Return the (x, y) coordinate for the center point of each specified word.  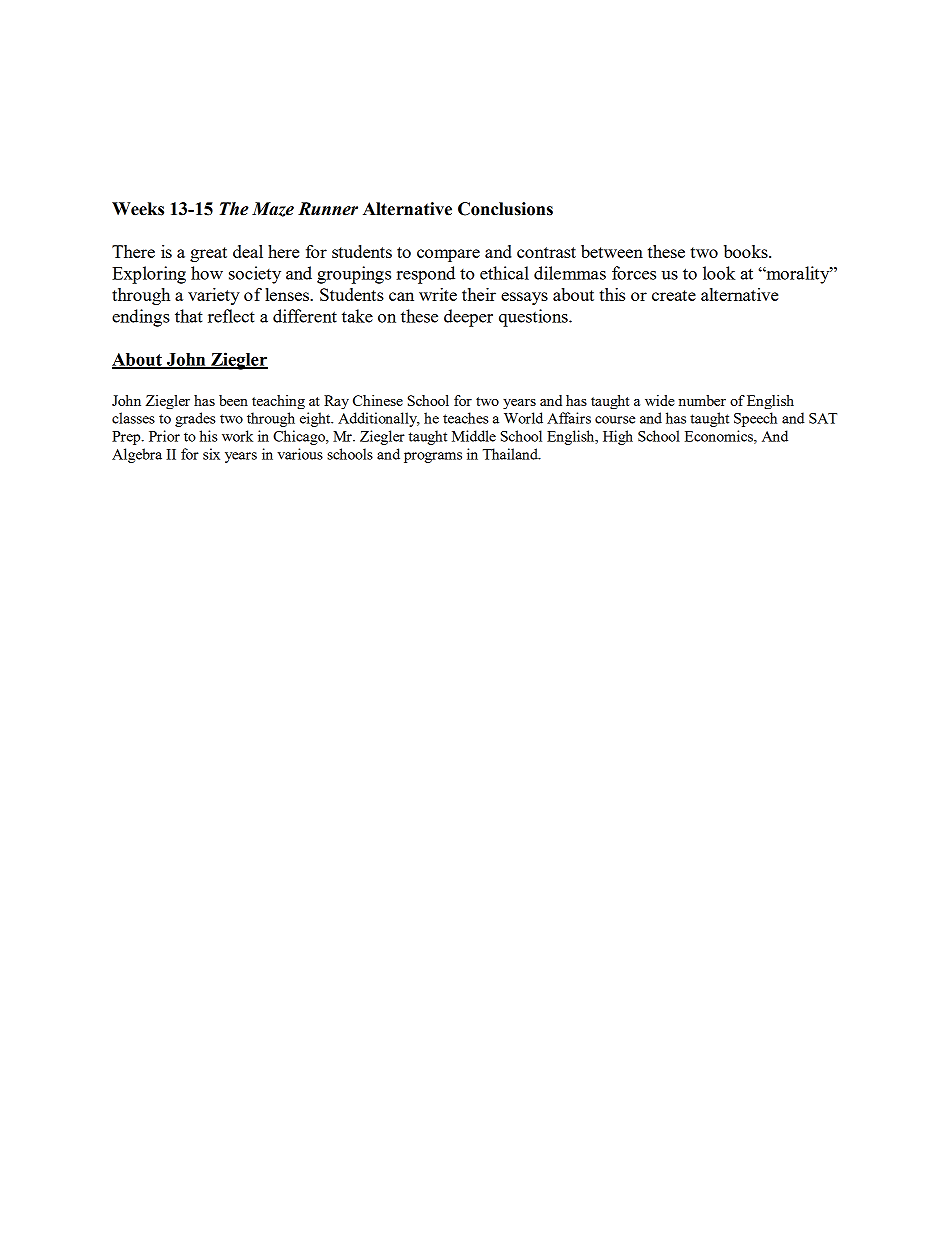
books (747, 251)
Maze (273, 209)
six (211, 454)
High (618, 437)
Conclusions (505, 209)
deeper (468, 318)
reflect (231, 316)
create (674, 295)
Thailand (511, 454)
